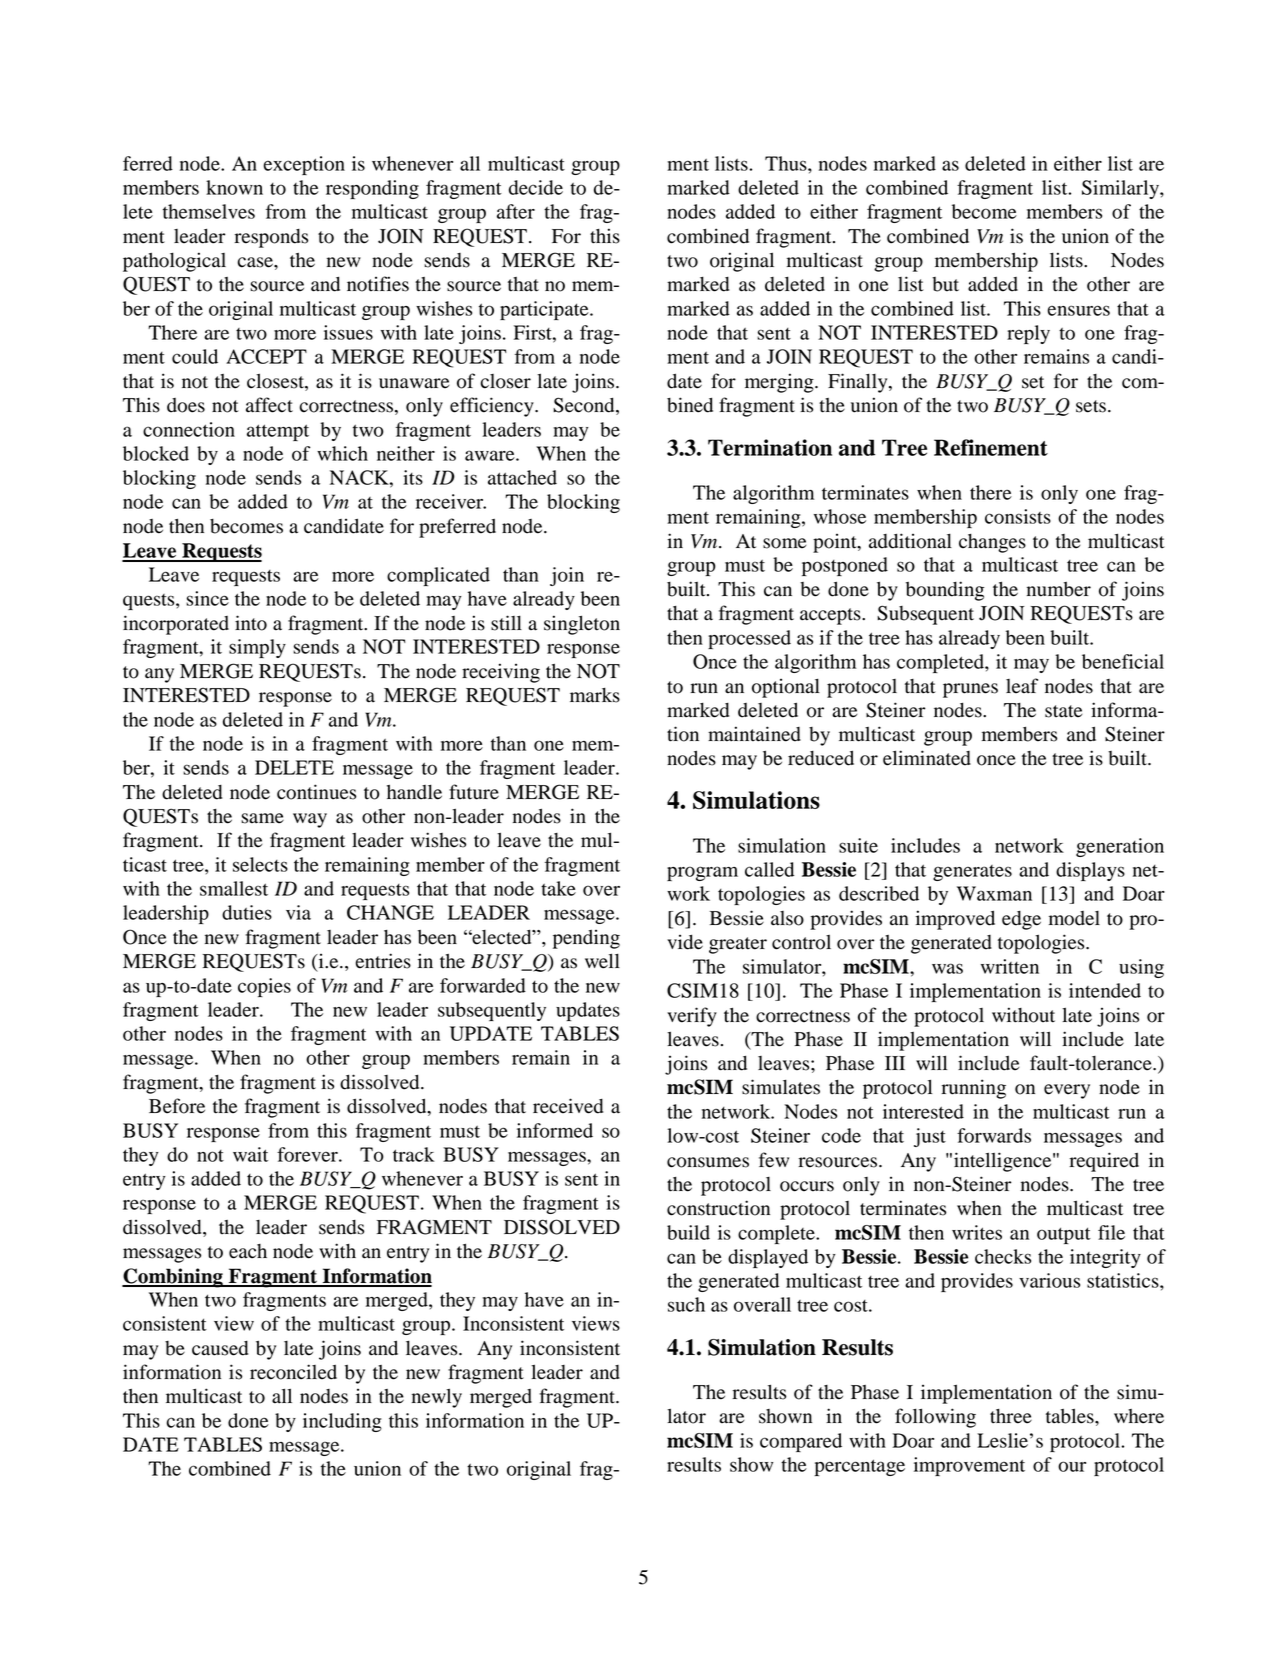 This document has height=1665, width=1287. I want to click on decide, so click(536, 187).
